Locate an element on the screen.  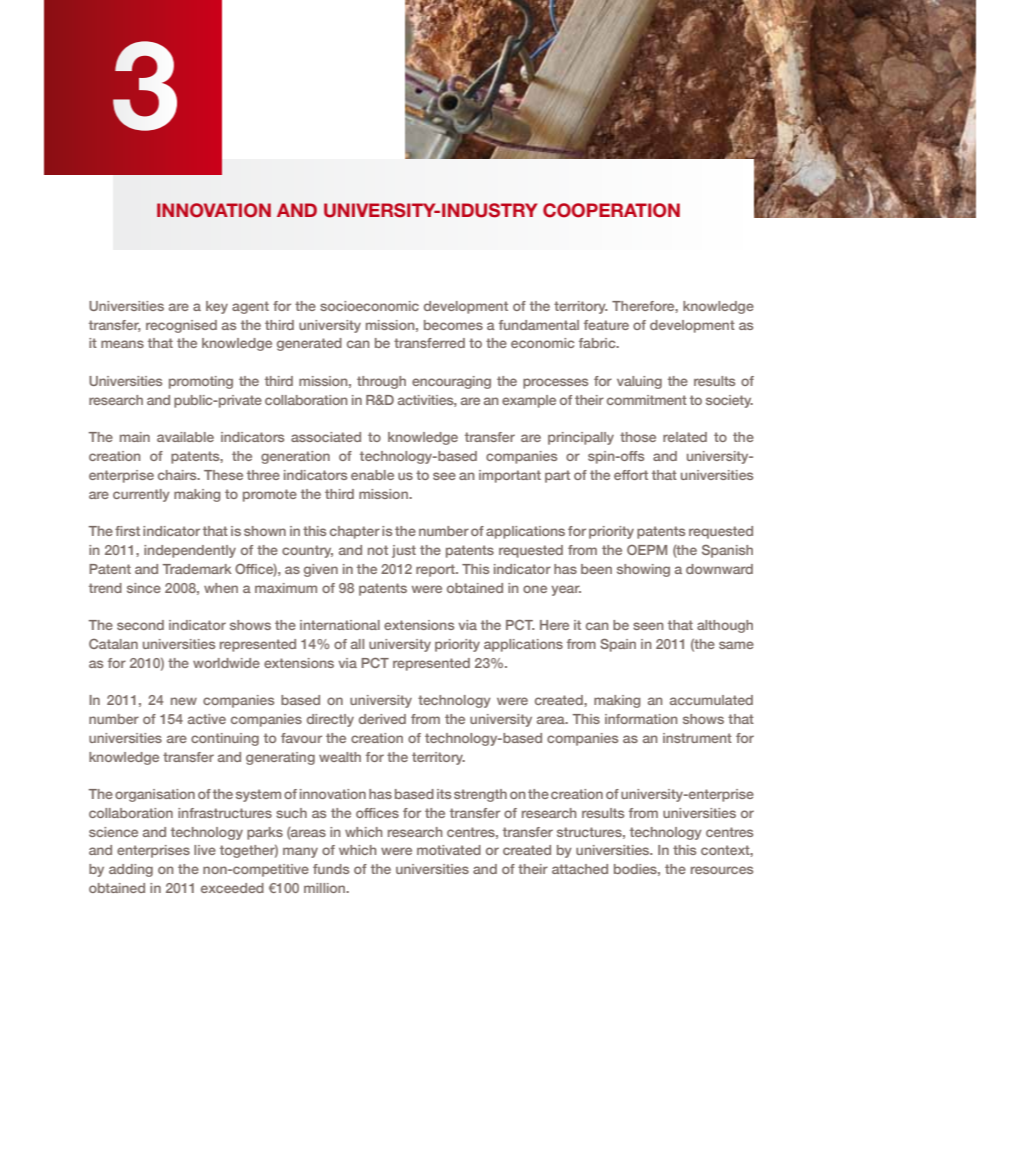
COOPERATION is located at coordinates (611, 210).
